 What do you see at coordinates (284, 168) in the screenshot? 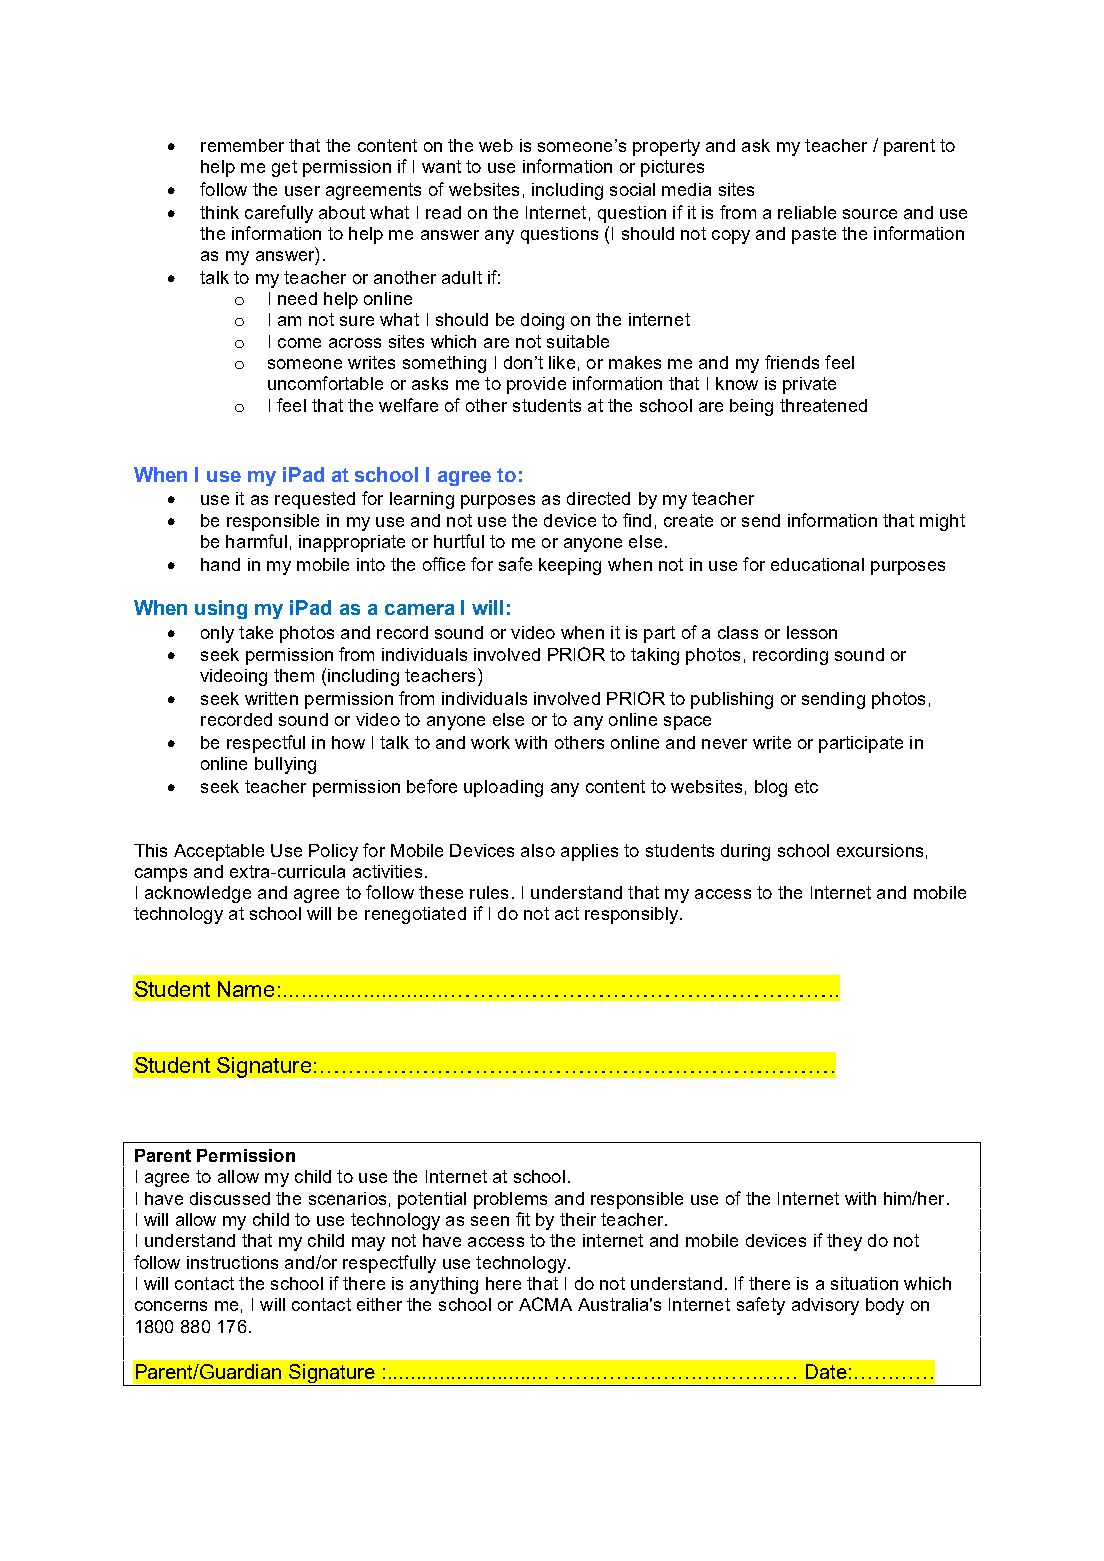
I see `get` at bounding box center [284, 168].
